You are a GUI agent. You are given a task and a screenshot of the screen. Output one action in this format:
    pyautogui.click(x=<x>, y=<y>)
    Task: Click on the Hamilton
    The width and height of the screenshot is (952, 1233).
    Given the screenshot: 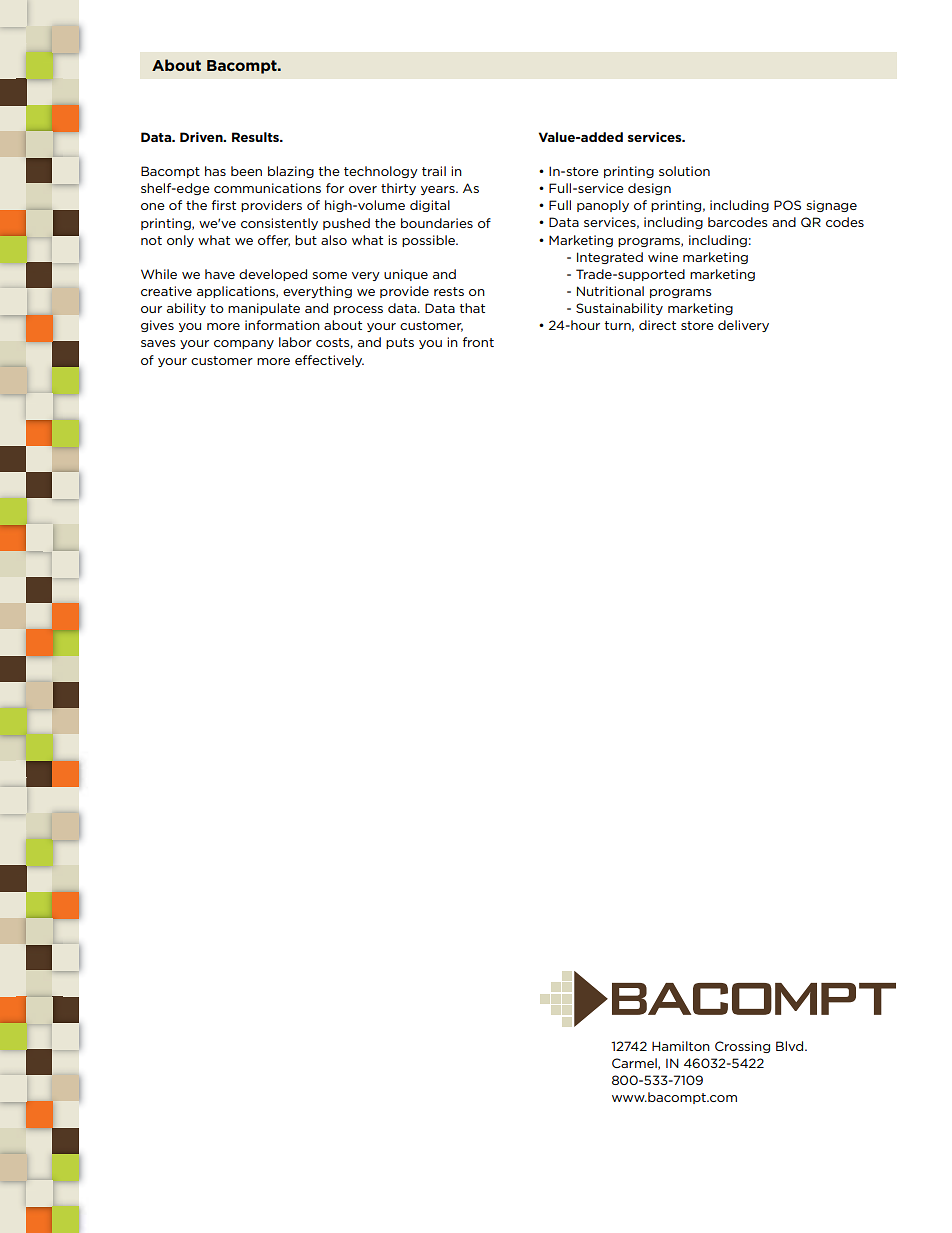 What is the action you would take?
    pyautogui.click(x=681, y=1046)
